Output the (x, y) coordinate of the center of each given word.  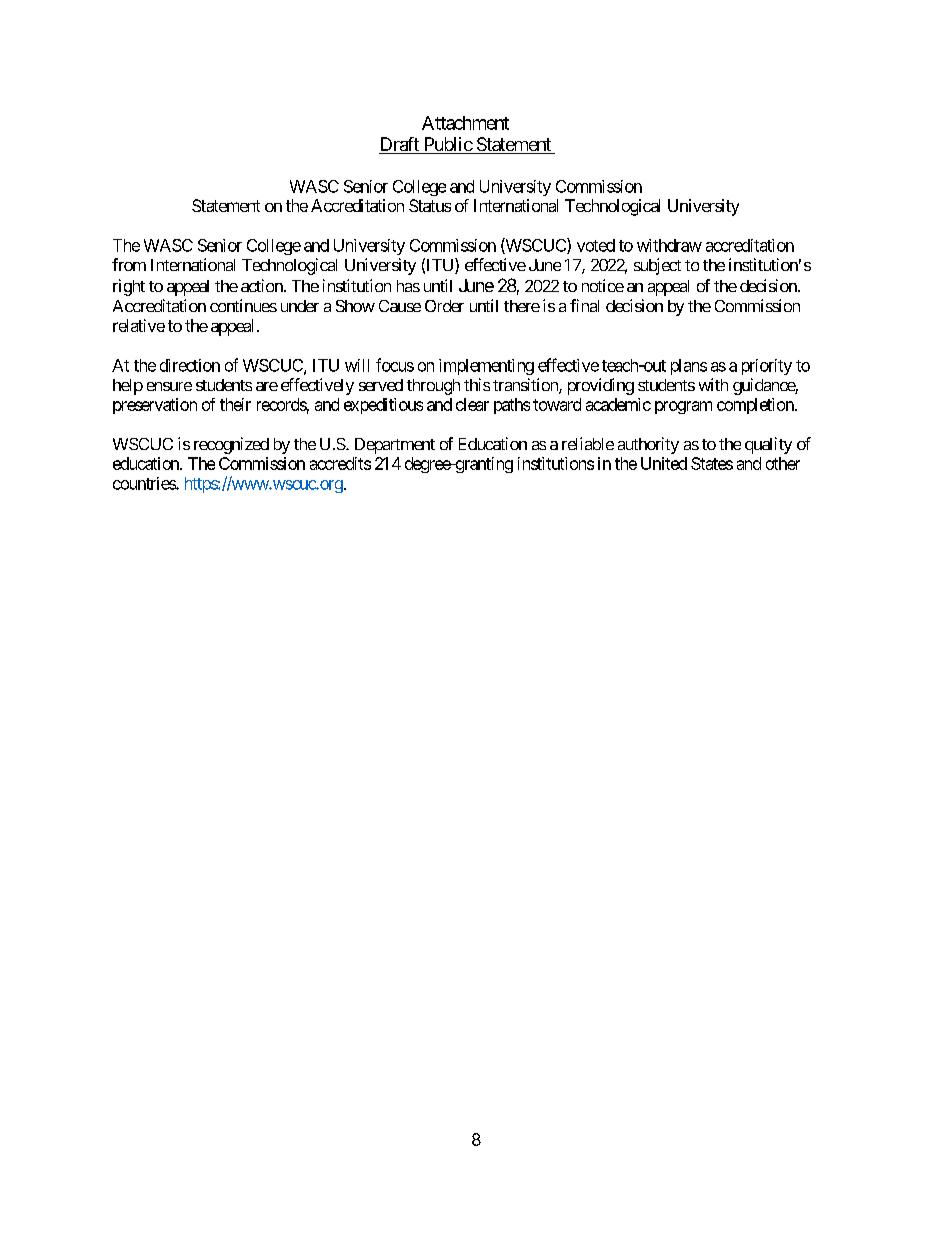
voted (596, 245)
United (664, 463)
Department (395, 446)
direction (190, 365)
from (129, 264)
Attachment (465, 123)
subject (657, 266)
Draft (400, 145)
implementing (486, 367)
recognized (231, 445)
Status (430, 205)
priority (767, 367)
